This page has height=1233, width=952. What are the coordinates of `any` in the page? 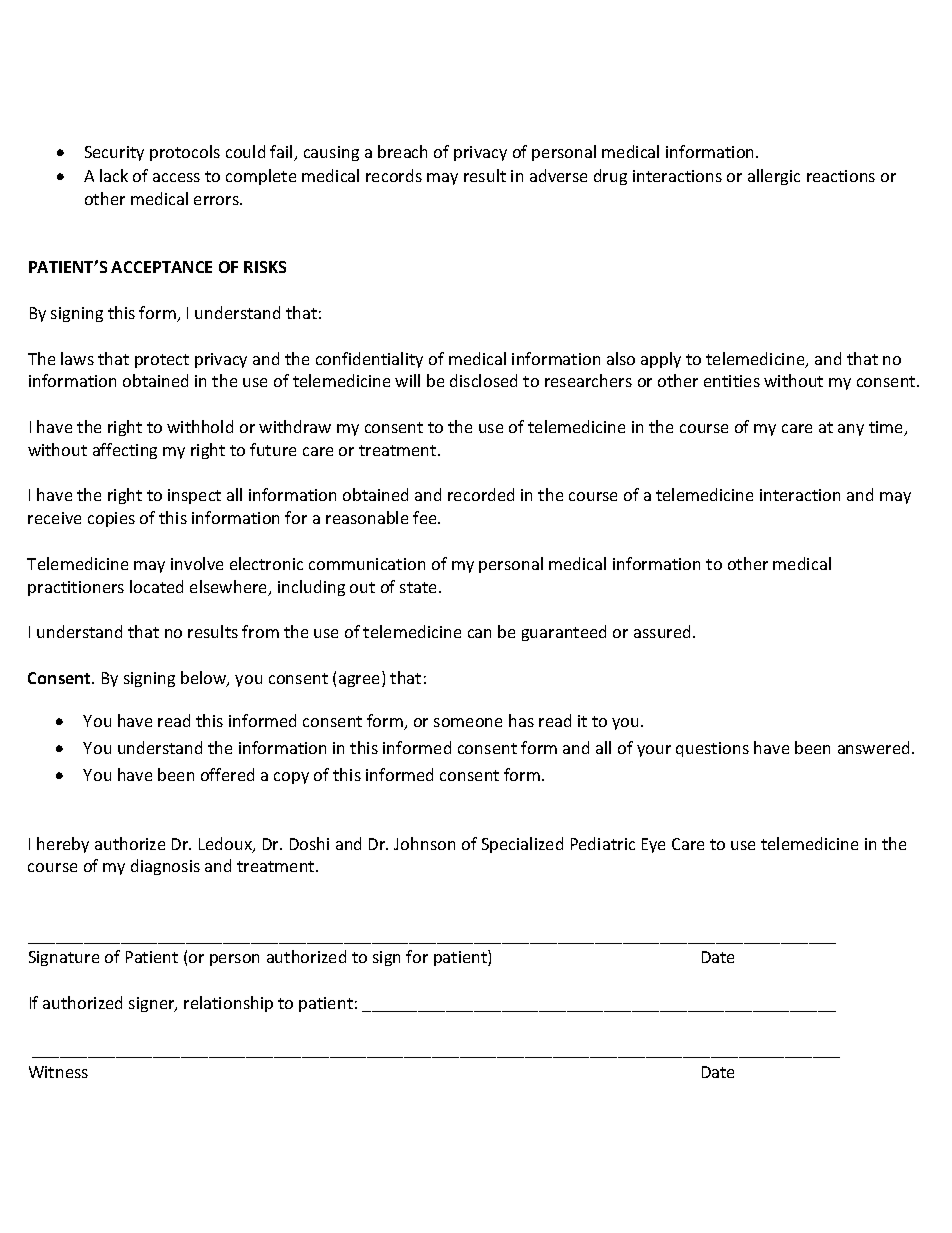 It's located at (851, 430).
